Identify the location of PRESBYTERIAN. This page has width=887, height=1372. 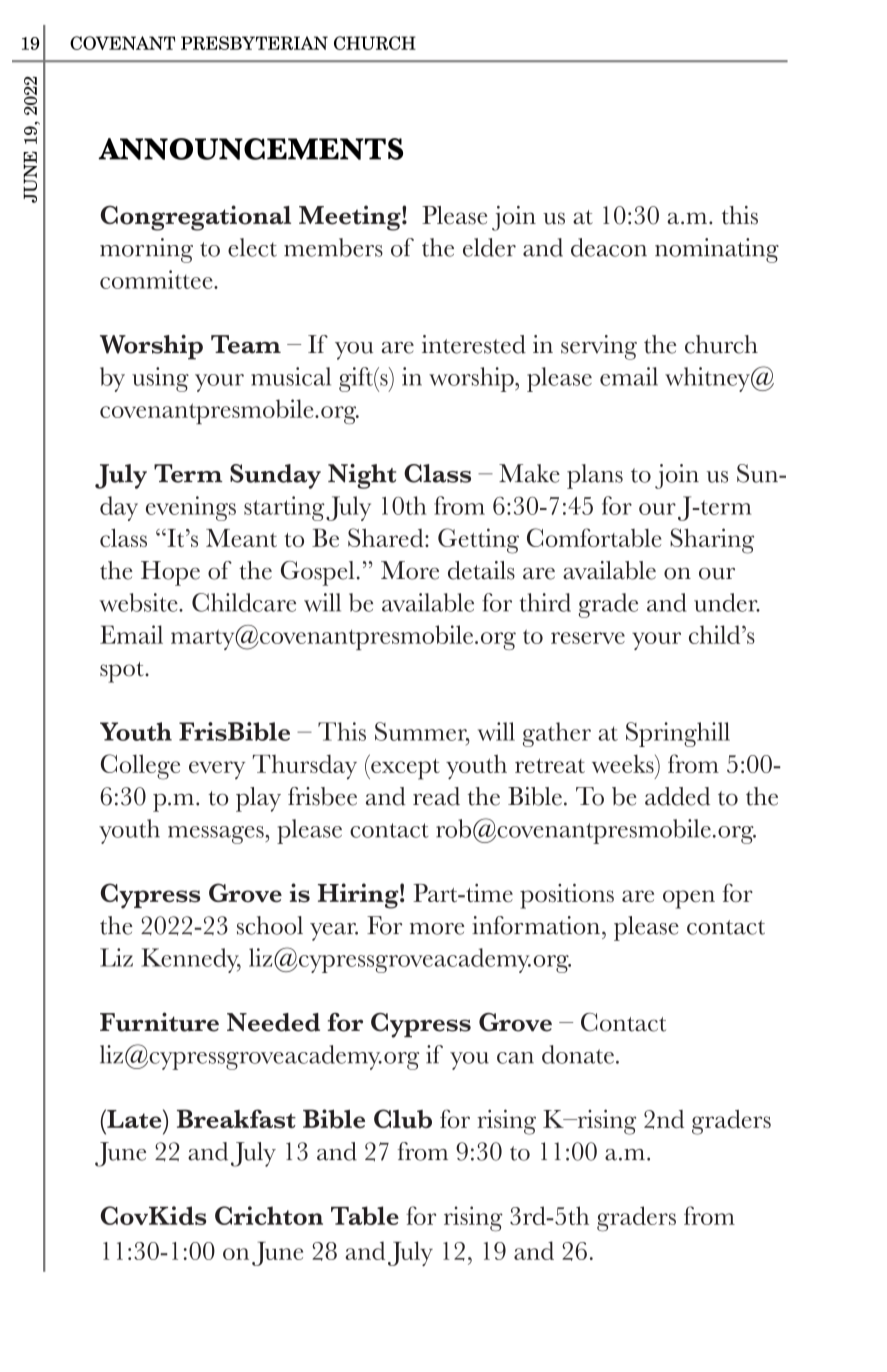
(254, 43).
